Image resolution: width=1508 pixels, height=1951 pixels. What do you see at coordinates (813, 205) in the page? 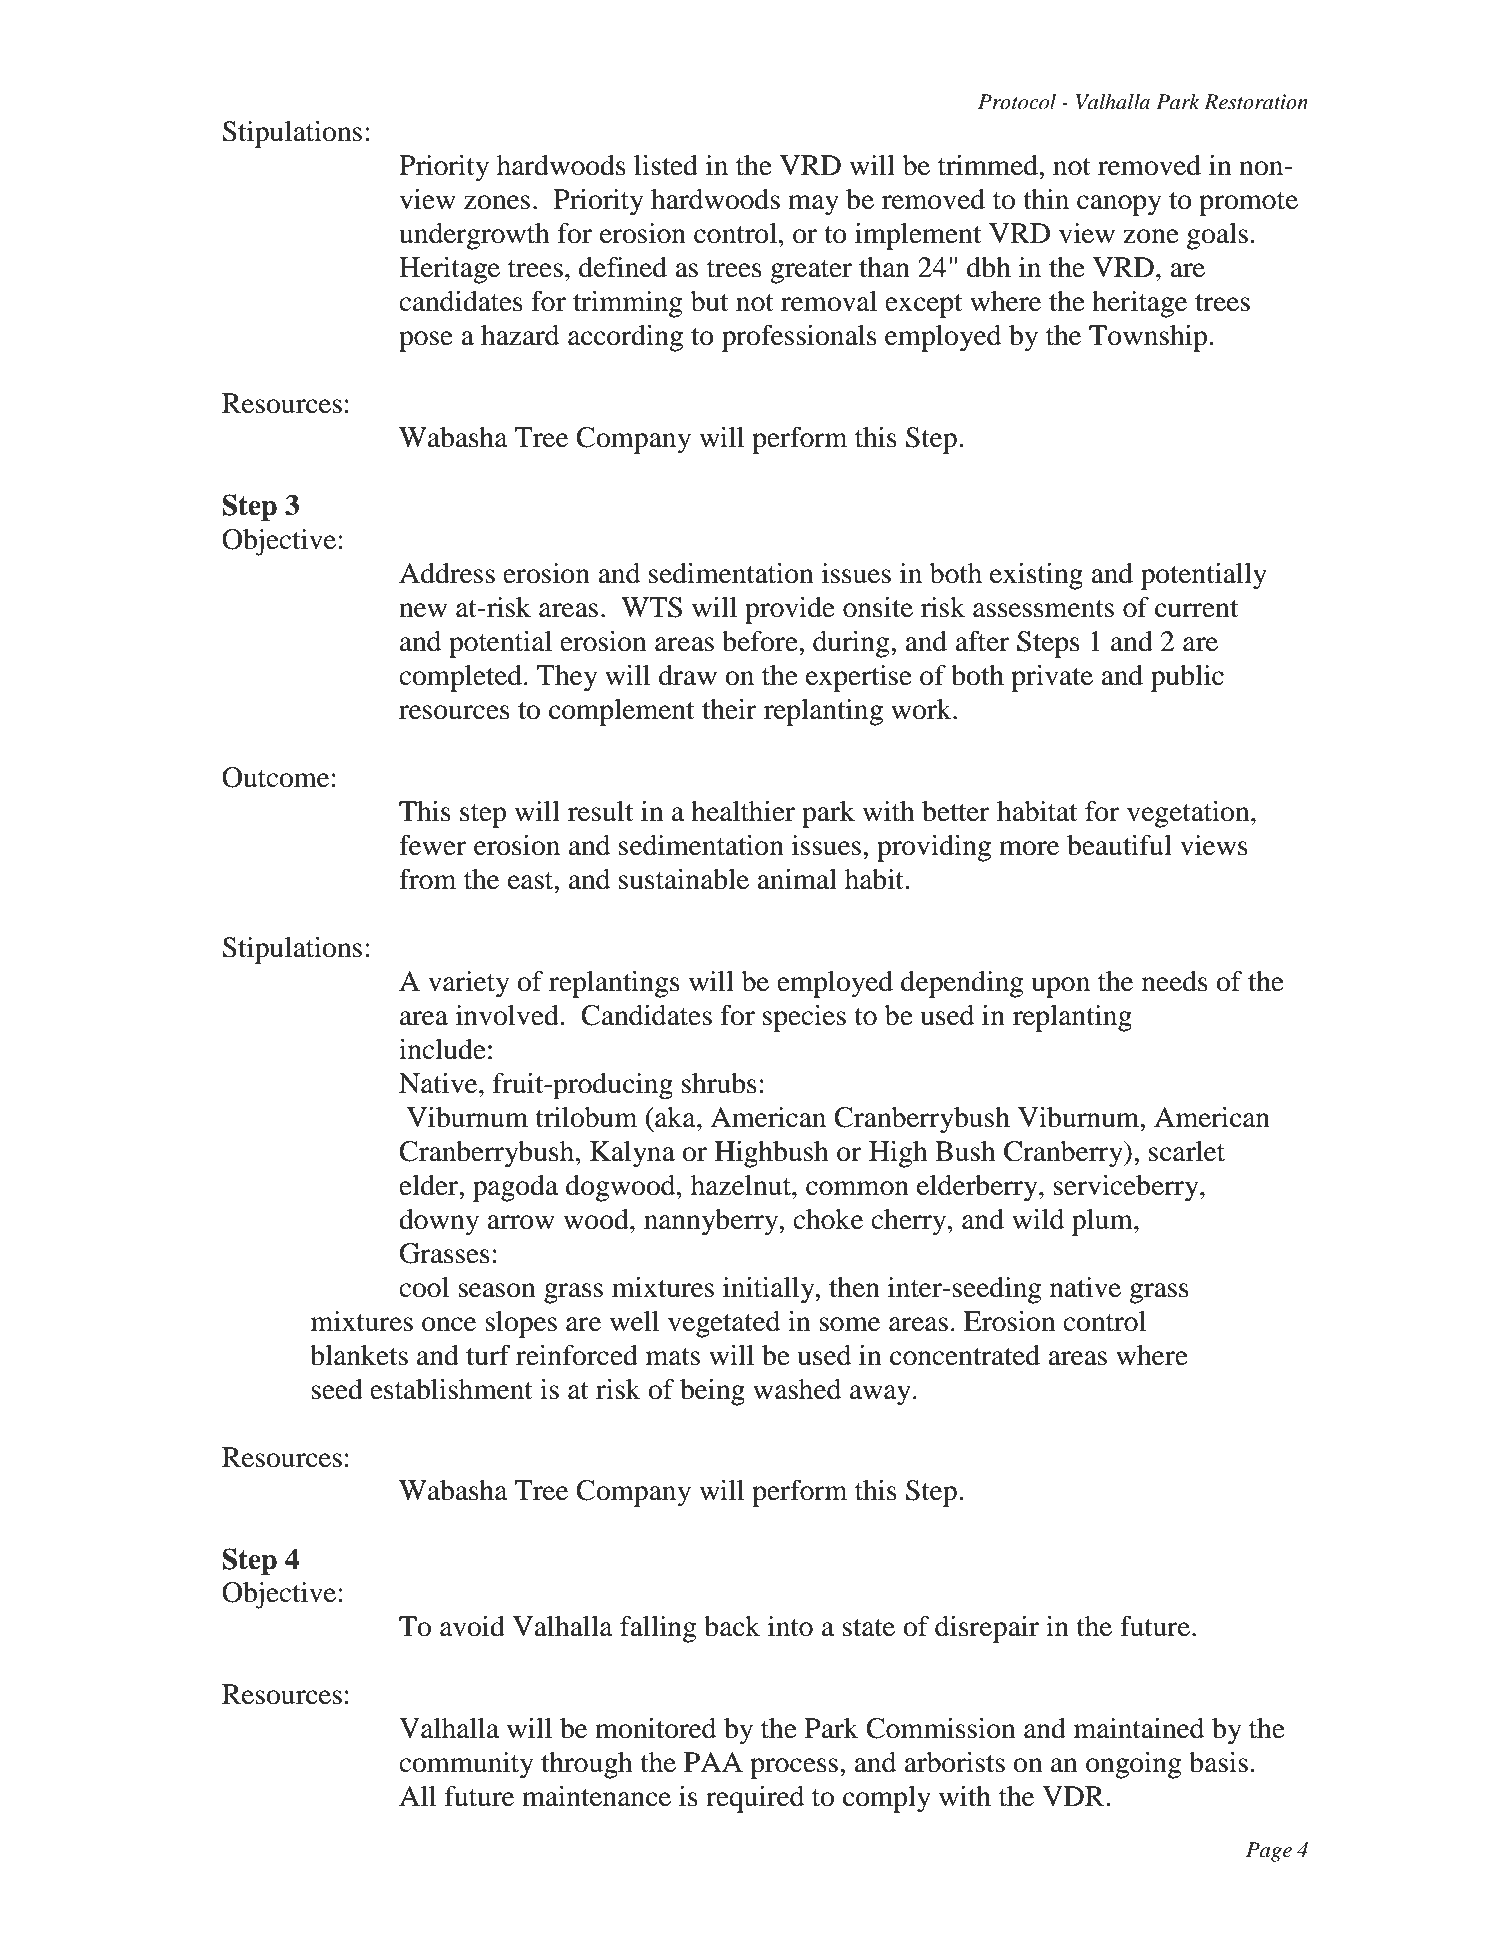
I see `may` at bounding box center [813, 205].
